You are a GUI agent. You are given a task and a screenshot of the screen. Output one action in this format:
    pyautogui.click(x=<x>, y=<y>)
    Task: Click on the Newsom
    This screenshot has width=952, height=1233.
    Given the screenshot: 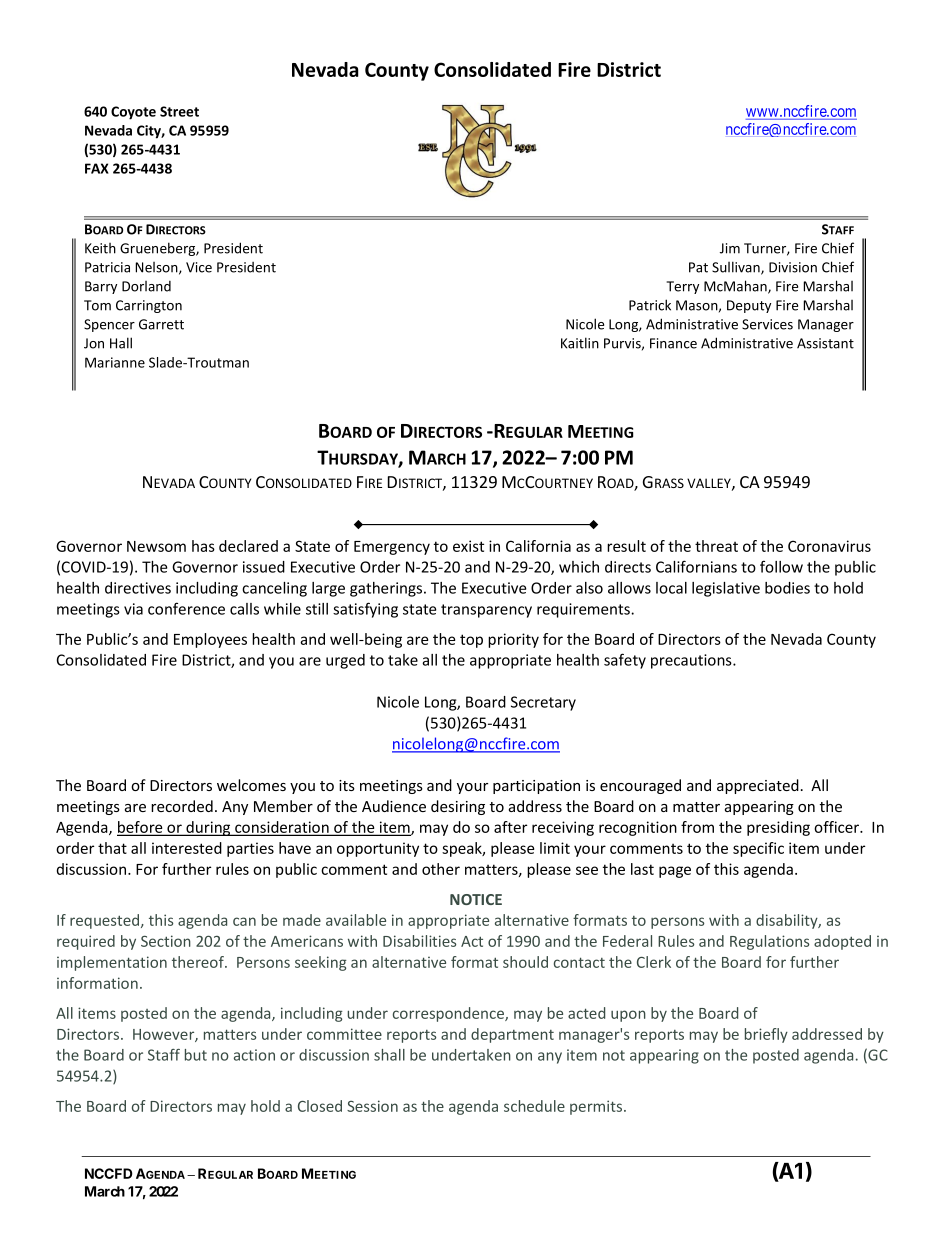 What is the action you would take?
    pyautogui.click(x=156, y=546)
